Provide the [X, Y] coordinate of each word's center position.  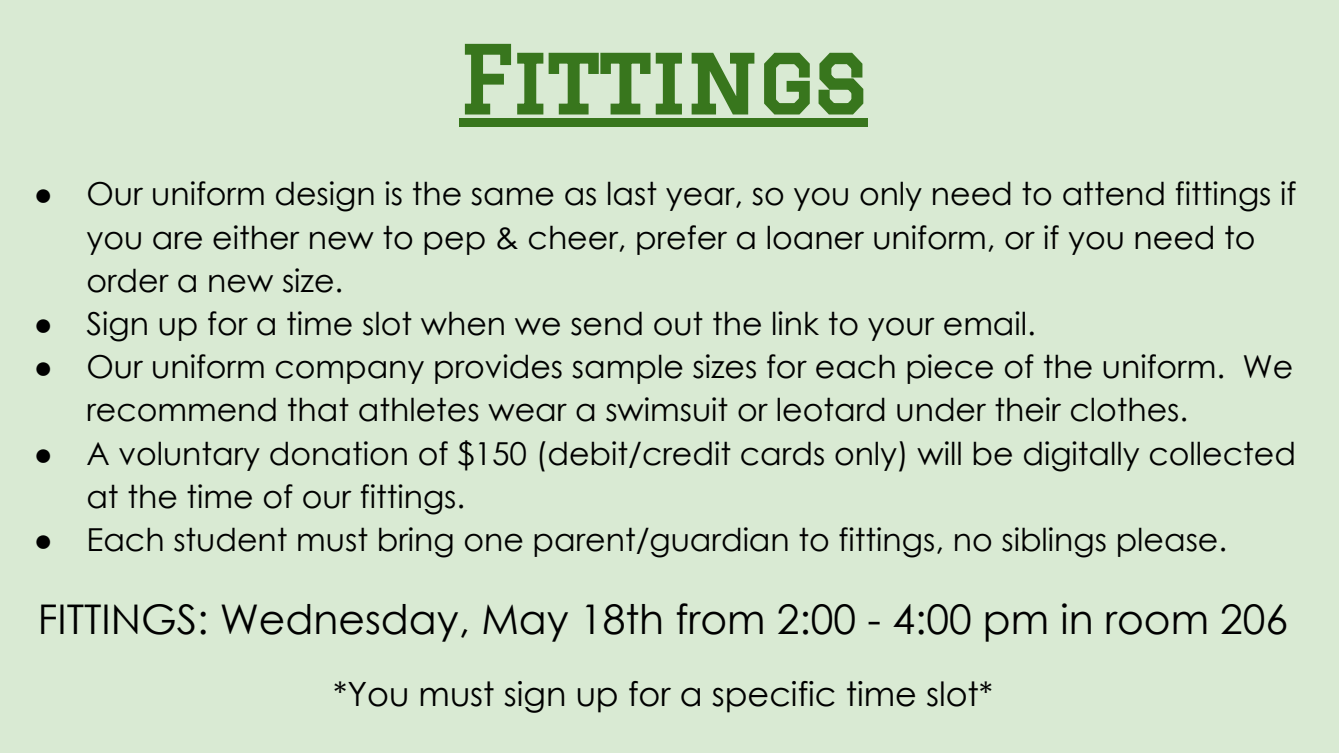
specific [774, 697]
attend [1113, 193]
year [701, 199]
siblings [1054, 542]
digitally [1081, 456]
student [230, 539]
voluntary [189, 456]
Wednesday [339, 623]
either [256, 237]
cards [782, 453]
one [494, 542]
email [984, 323]
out [678, 323]
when [462, 323]
